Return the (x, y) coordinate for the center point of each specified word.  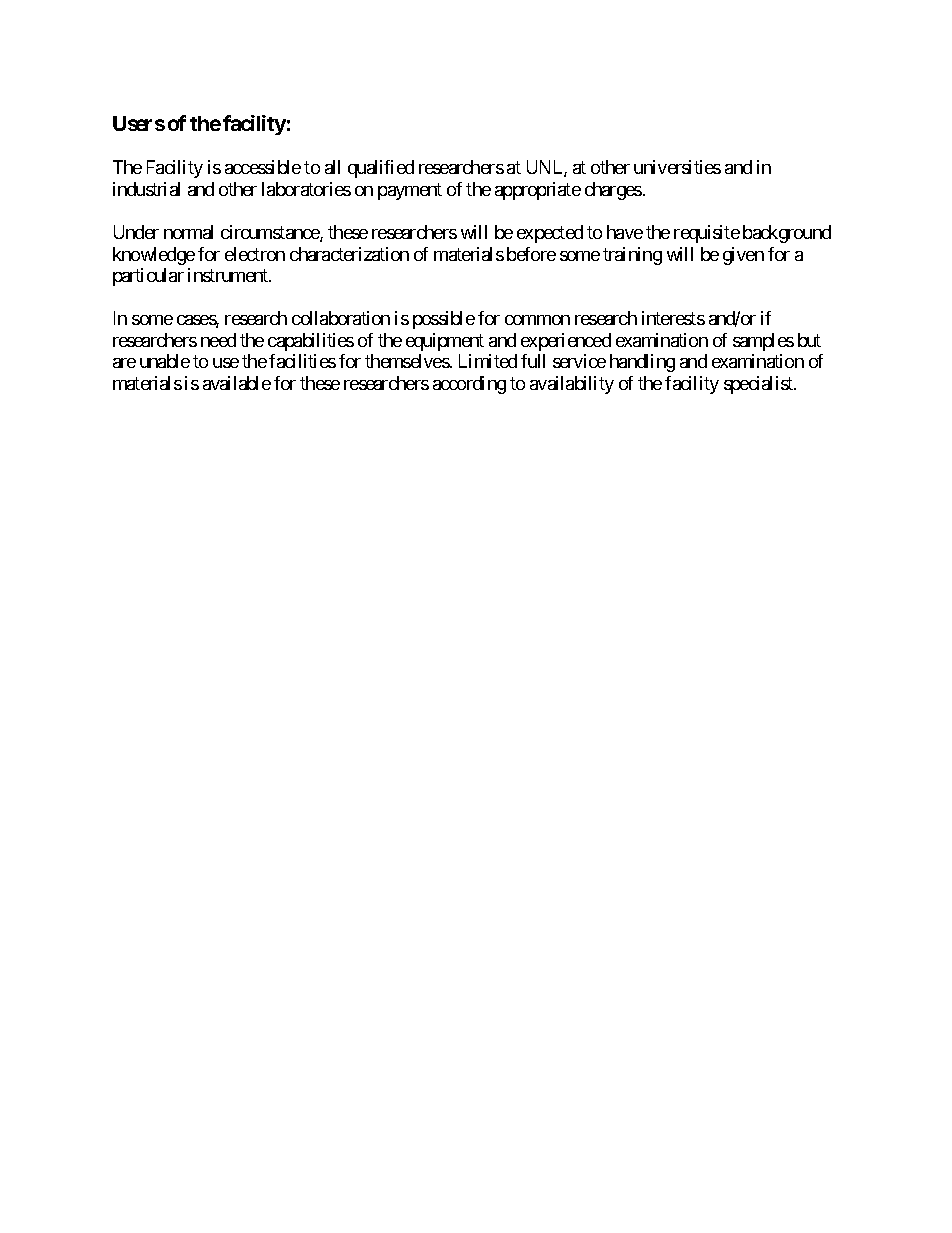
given (743, 256)
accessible (263, 167)
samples (763, 342)
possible (444, 320)
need (218, 340)
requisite (707, 234)
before (531, 254)
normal (188, 232)
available (237, 383)
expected (550, 234)
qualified (381, 169)
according (469, 385)
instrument (229, 275)
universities (677, 167)
